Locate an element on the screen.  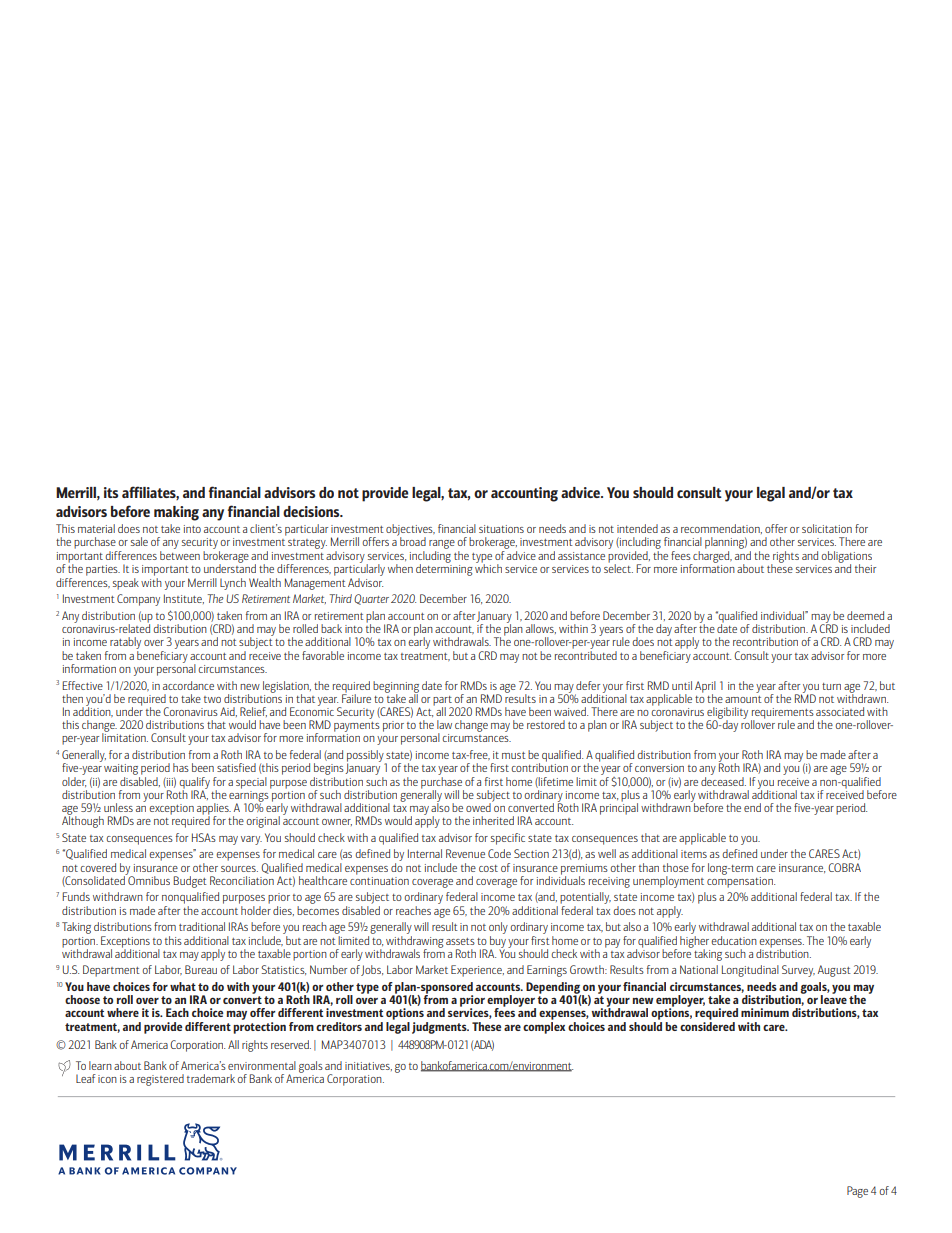
assets is located at coordinates (460, 941).
